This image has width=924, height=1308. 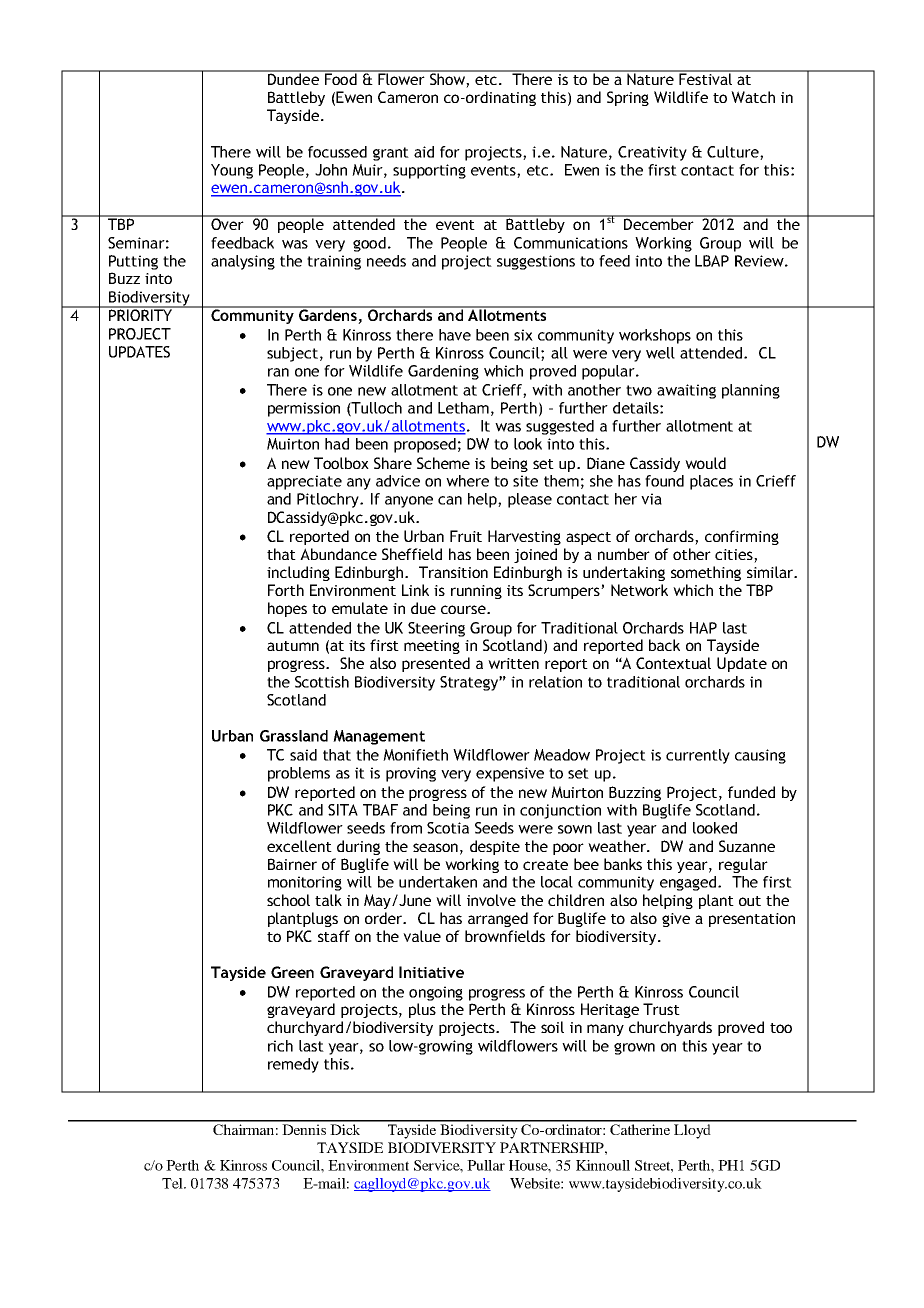 I want to click on Festival, so click(x=706, y=78).
